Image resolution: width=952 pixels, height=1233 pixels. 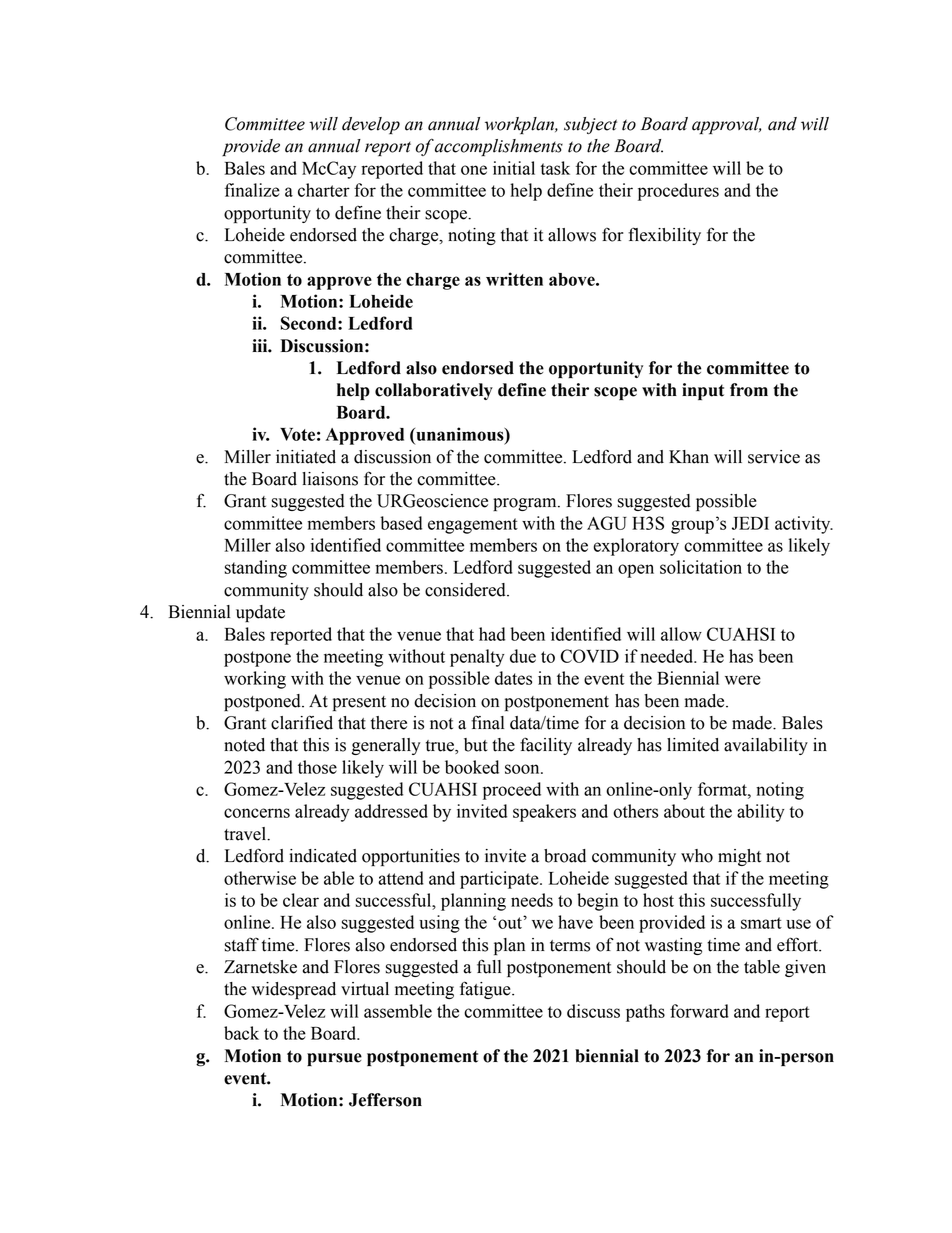 What do you see at coordinates (774, 457) in the image?
I see `service` at bounding box center [774, 457].
